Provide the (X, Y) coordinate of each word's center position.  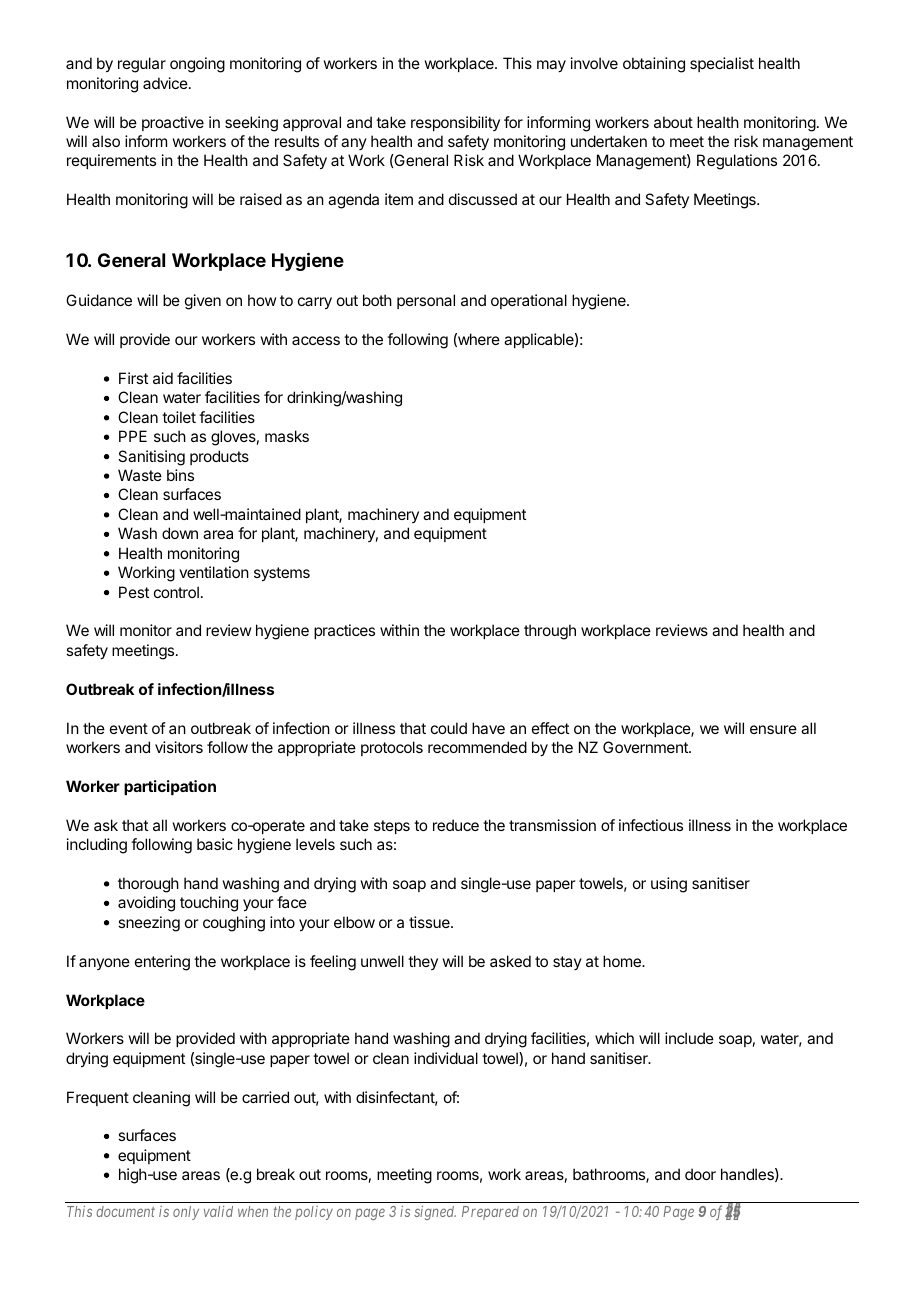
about (673, 122)
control (176, 592)
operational (529, 301)
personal (426, 301)
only (186, 1213)
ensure (773, 729)
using (669, 885)
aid (163, 378)
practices (344, 631)
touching (209, 904)
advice (165, 83)
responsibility (455, 123)
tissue (430, 922)
